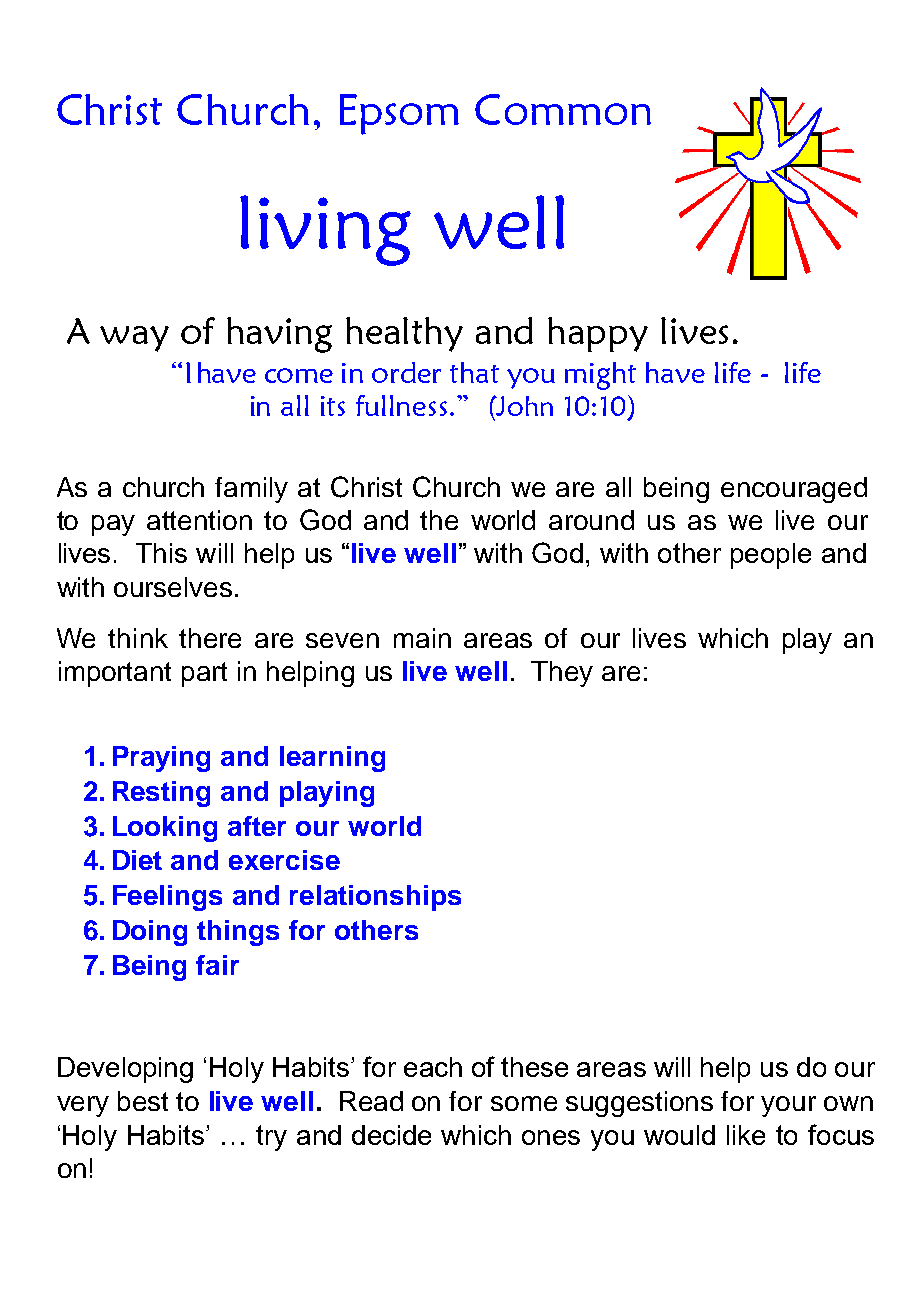 The width and height of the document is (924, 1308). What do you see at coordinates (401, 405) in the document?
I see `fullness` at bounding box center [401, 405].
